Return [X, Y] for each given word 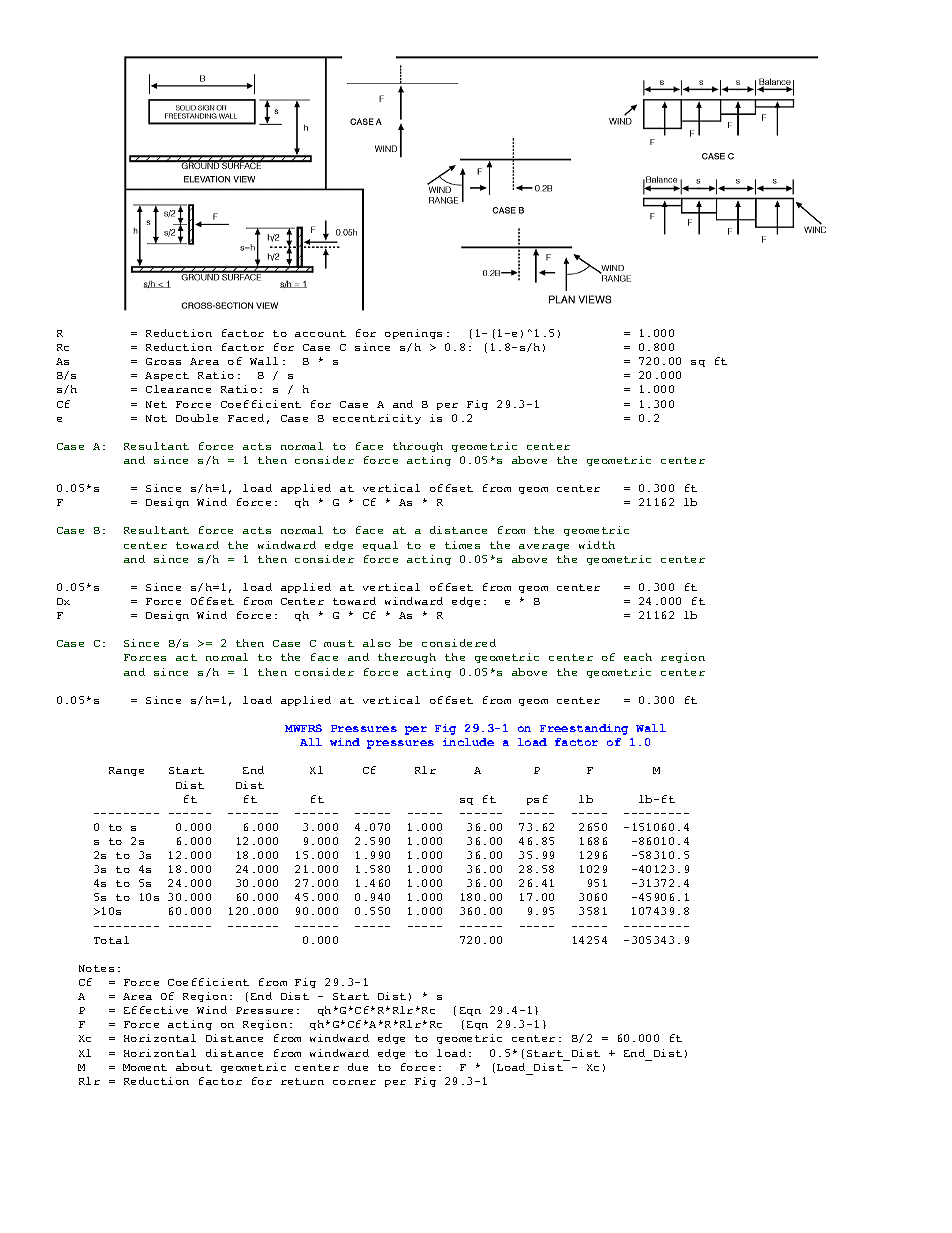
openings [413, 334]
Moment [145, 1067]
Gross [163, 361]
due [358, 1067]
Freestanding [584, 729]
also [377, 643]
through [418, 447]
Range [126, 771]
